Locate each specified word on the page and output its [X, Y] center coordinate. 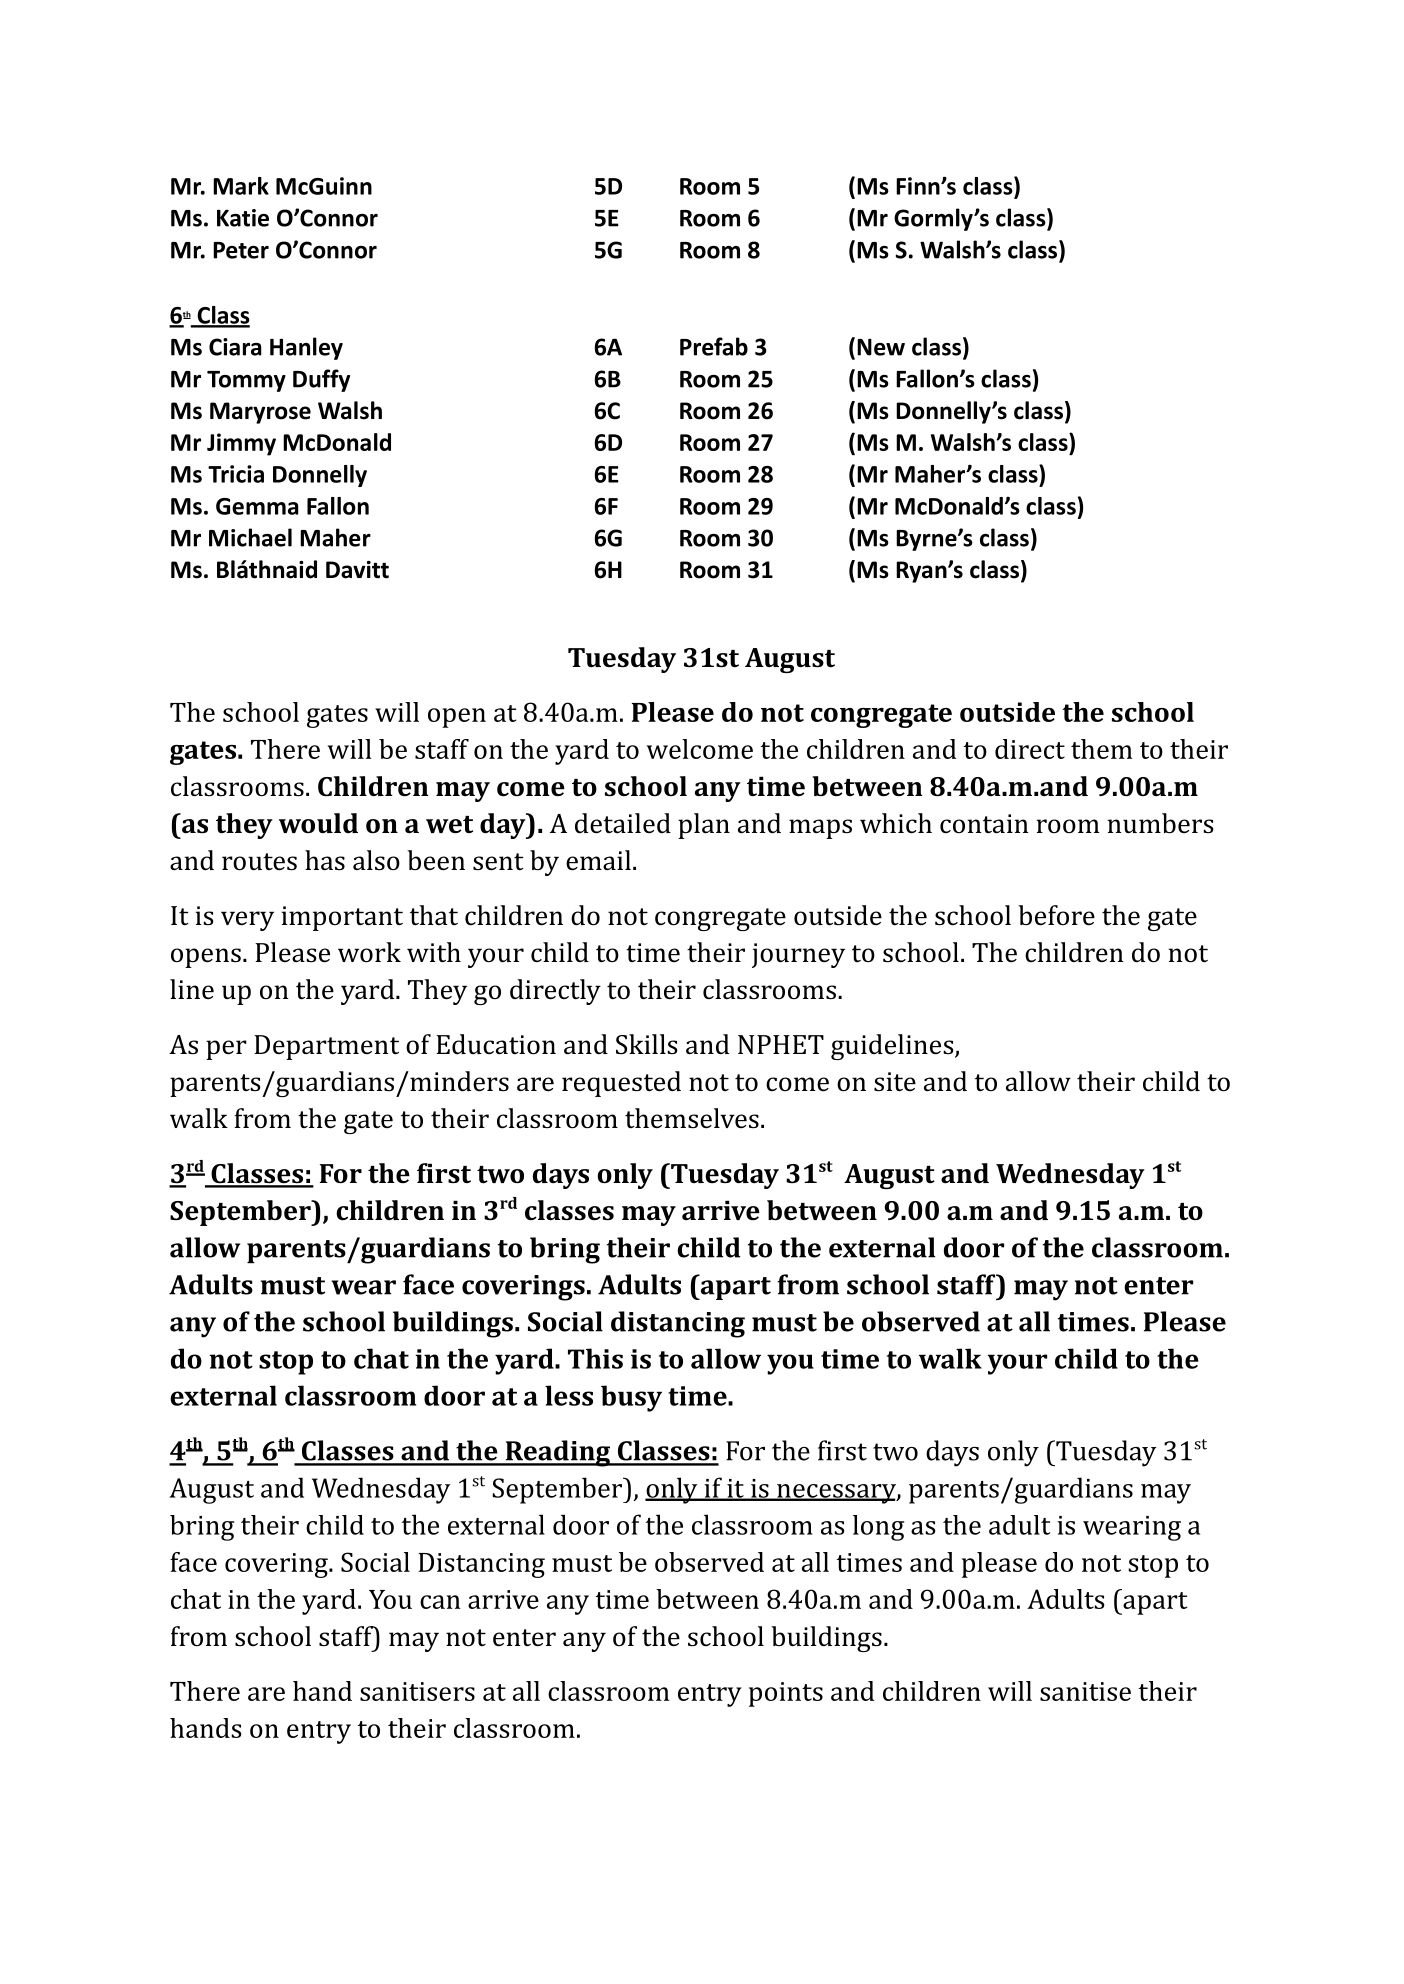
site [895, 1081]
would [318, 823]
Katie [243, 218]
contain [984, 823]
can [440, 1602]
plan [704, 826]
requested [621, 1084]
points [786, 1694]
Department [326, 1047]
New [881, 347]
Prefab [714, 346]
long [878, 1528]
